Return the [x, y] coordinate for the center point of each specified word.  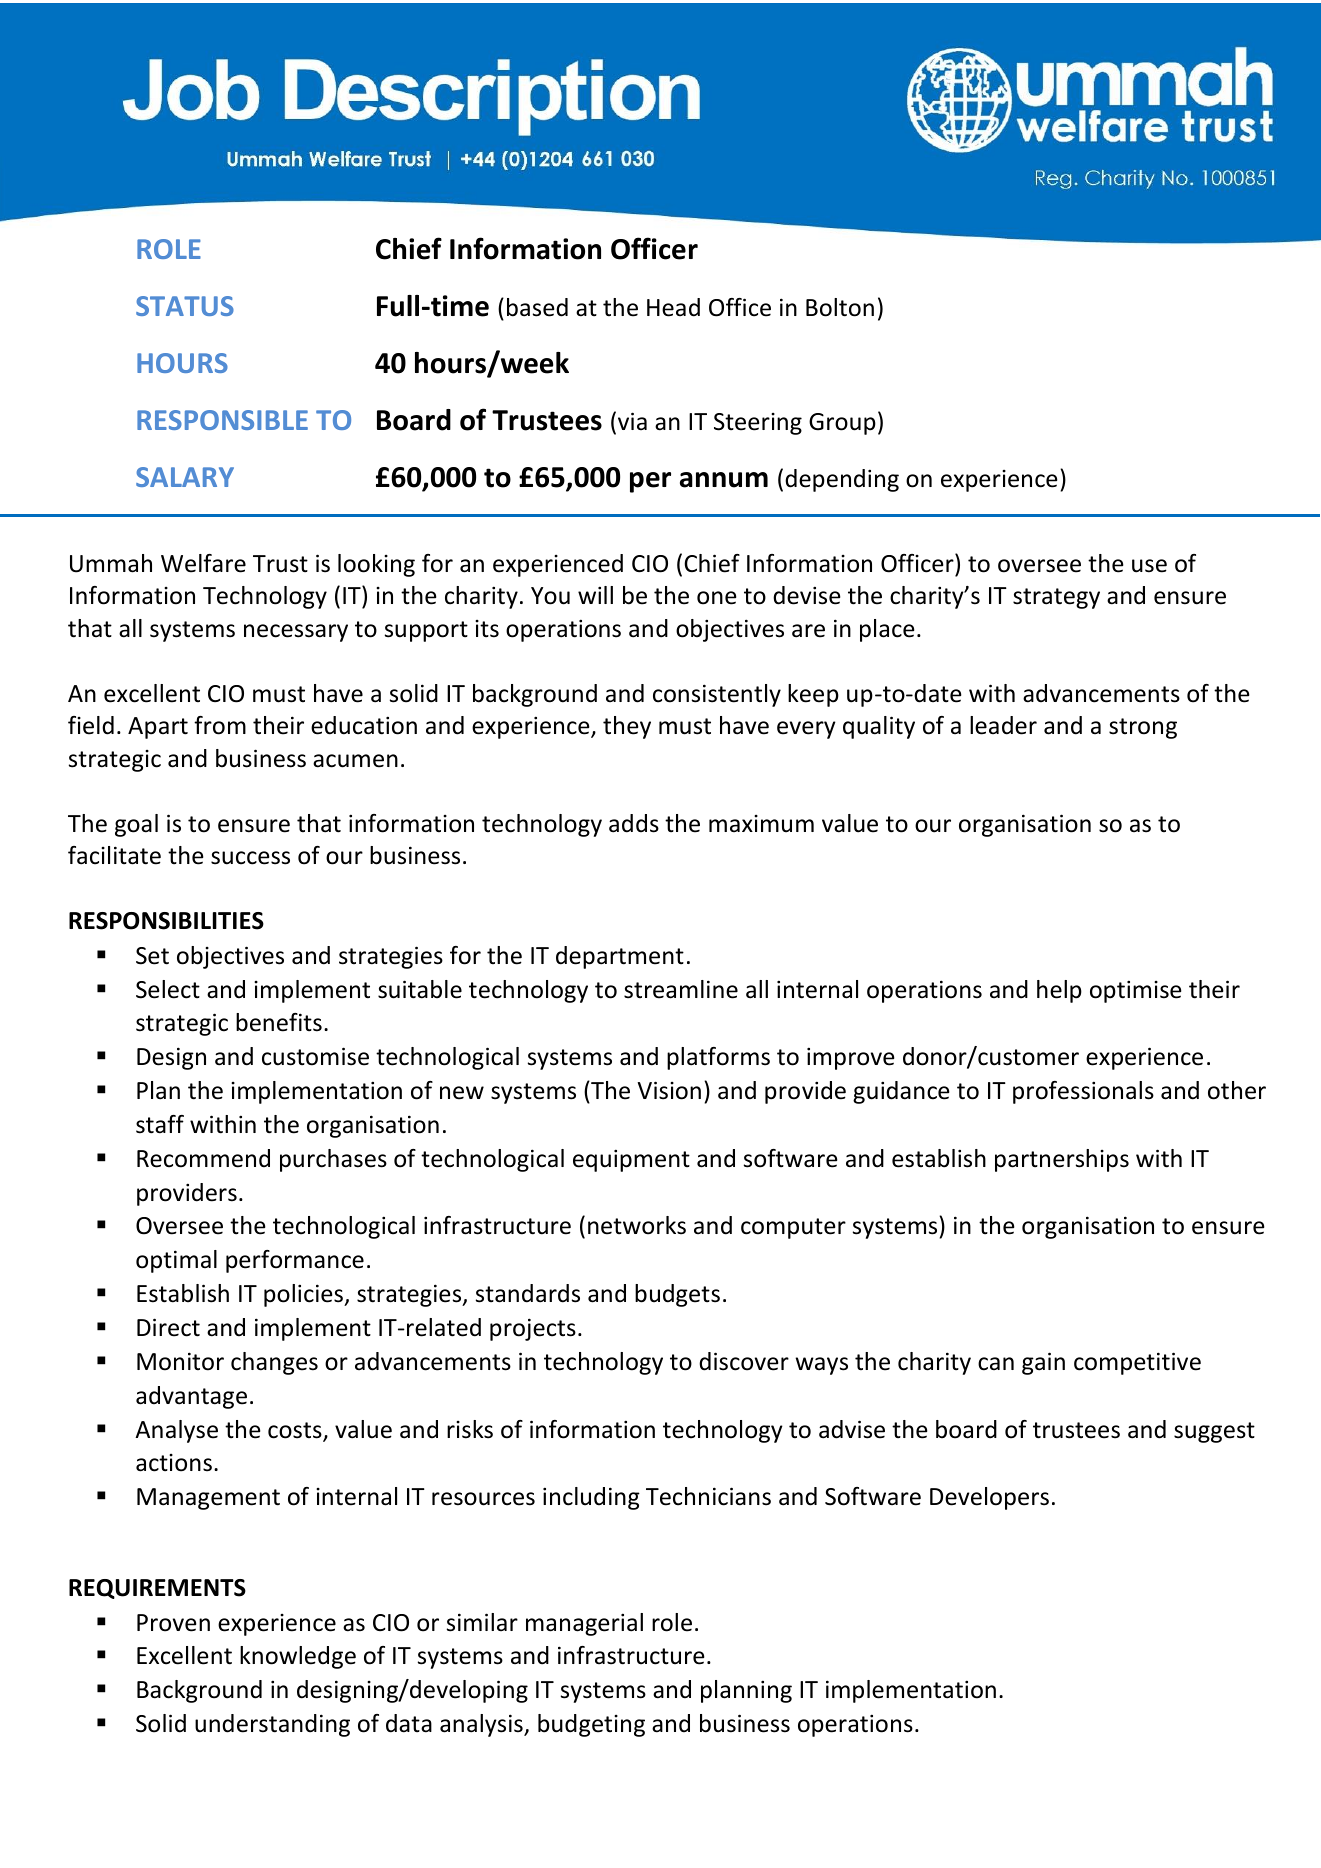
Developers [989, 1498]
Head [673, 307]
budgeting [591, 1725]
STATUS [185, 306]
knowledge [298, 1657]
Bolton [840, 307]
